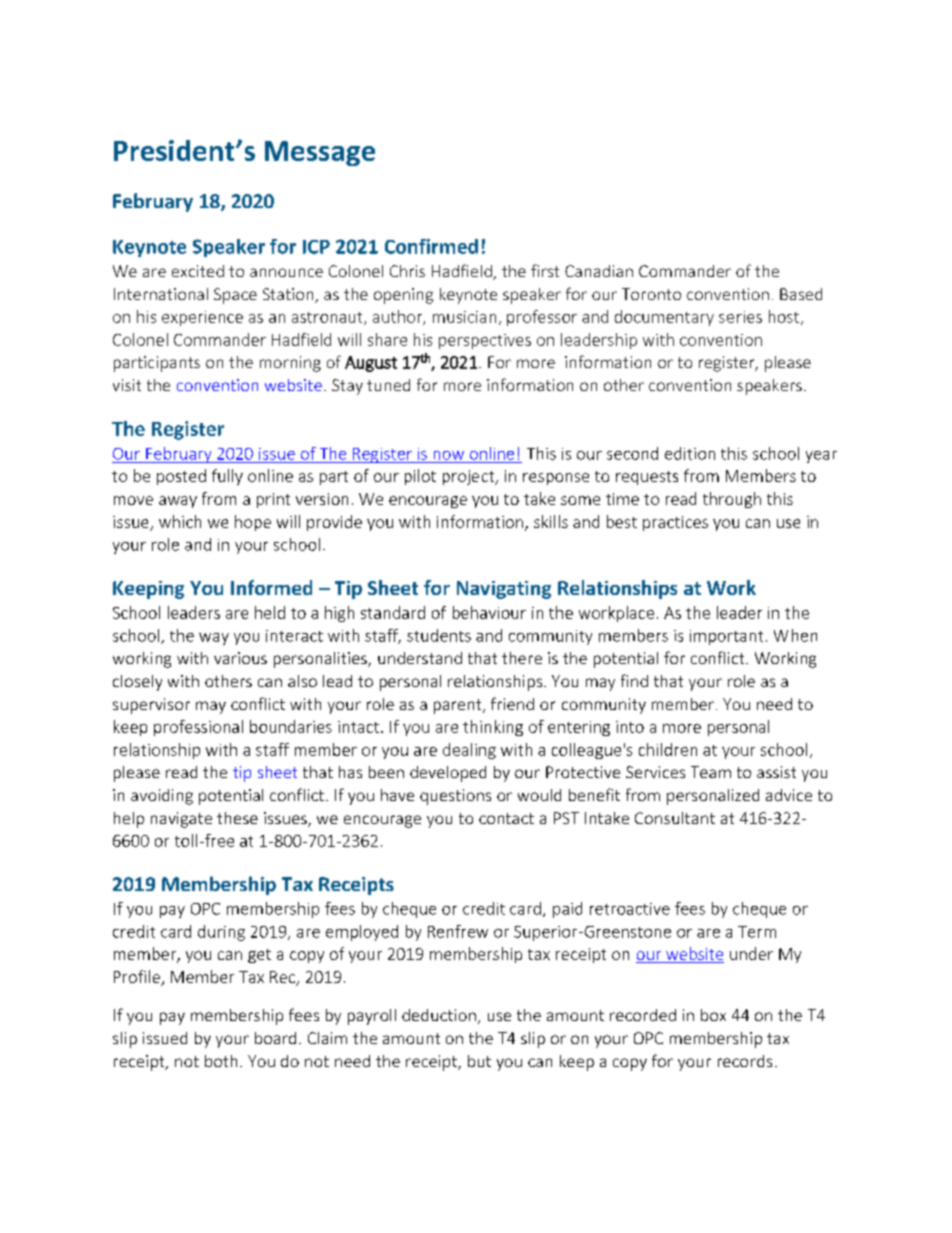 The width and height of the page is (952, 1233). What do you see at coordinates (479, 1061) in the page?
I see `but` at bounding box center [479, 1061].
